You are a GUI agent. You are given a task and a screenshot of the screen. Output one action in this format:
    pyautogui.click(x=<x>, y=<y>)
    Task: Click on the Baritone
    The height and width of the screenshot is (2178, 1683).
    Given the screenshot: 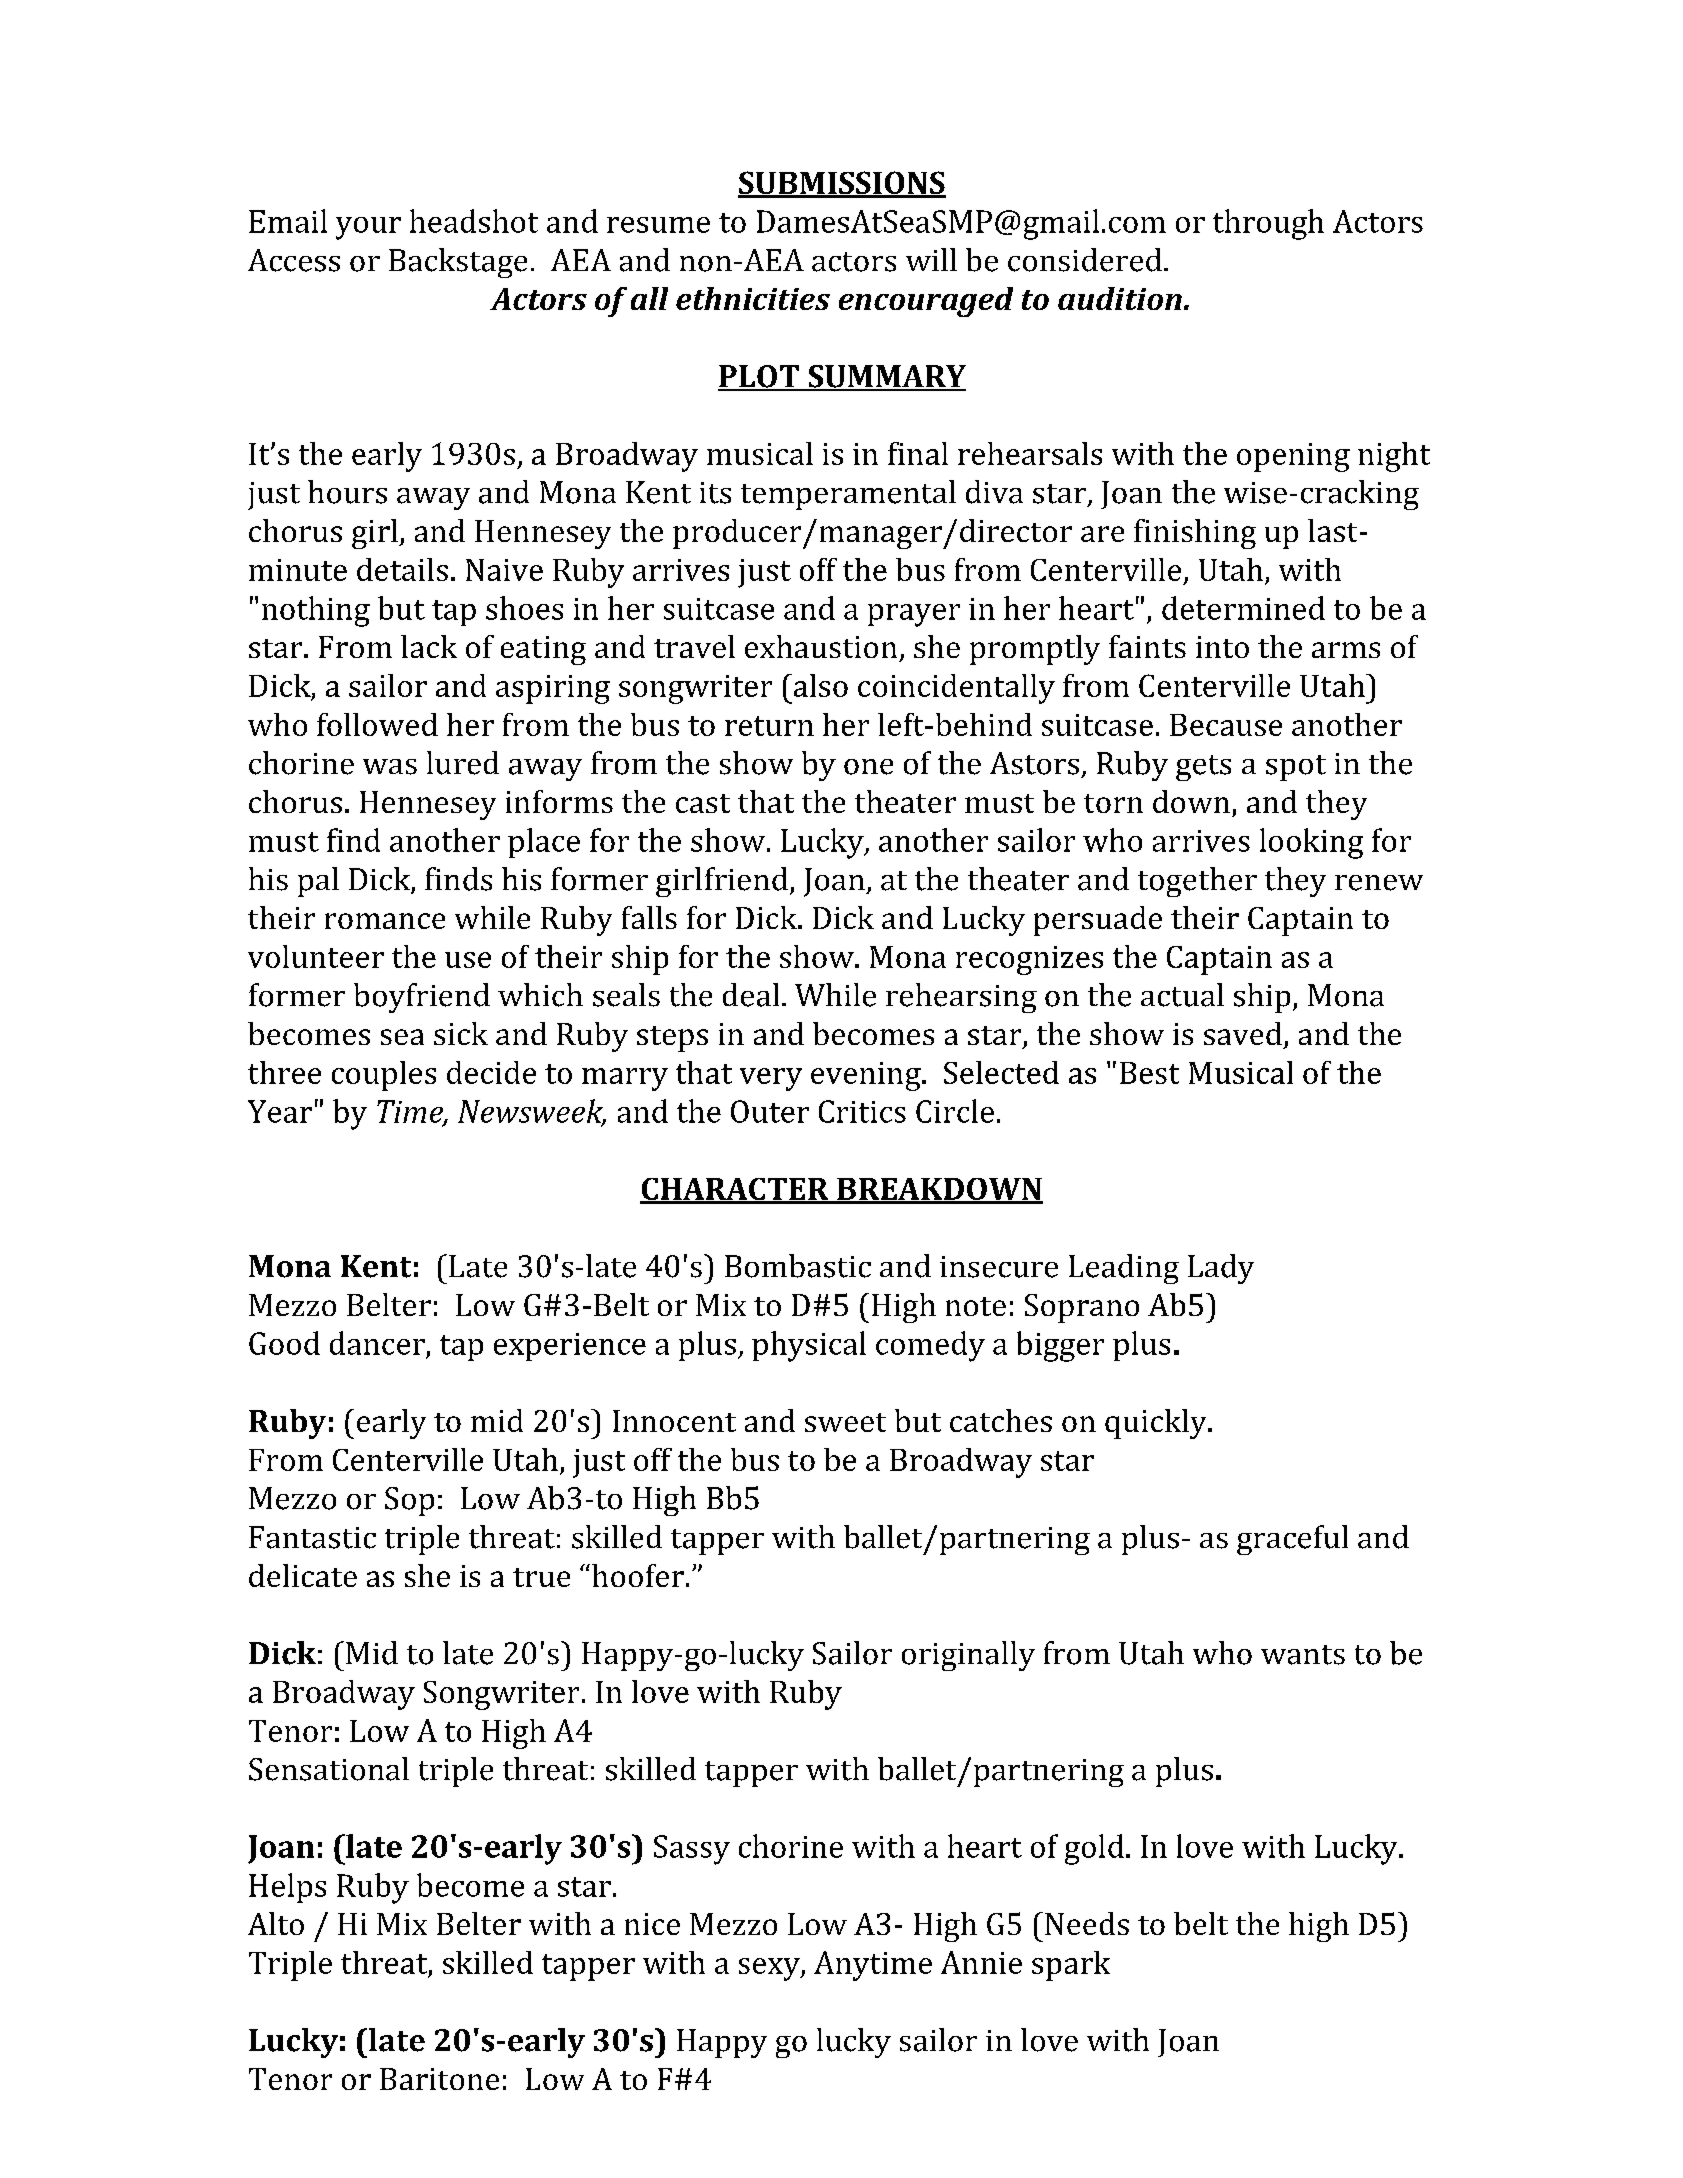 What is the action you would take?
    pyautogui.click(x=439, y=2079)
